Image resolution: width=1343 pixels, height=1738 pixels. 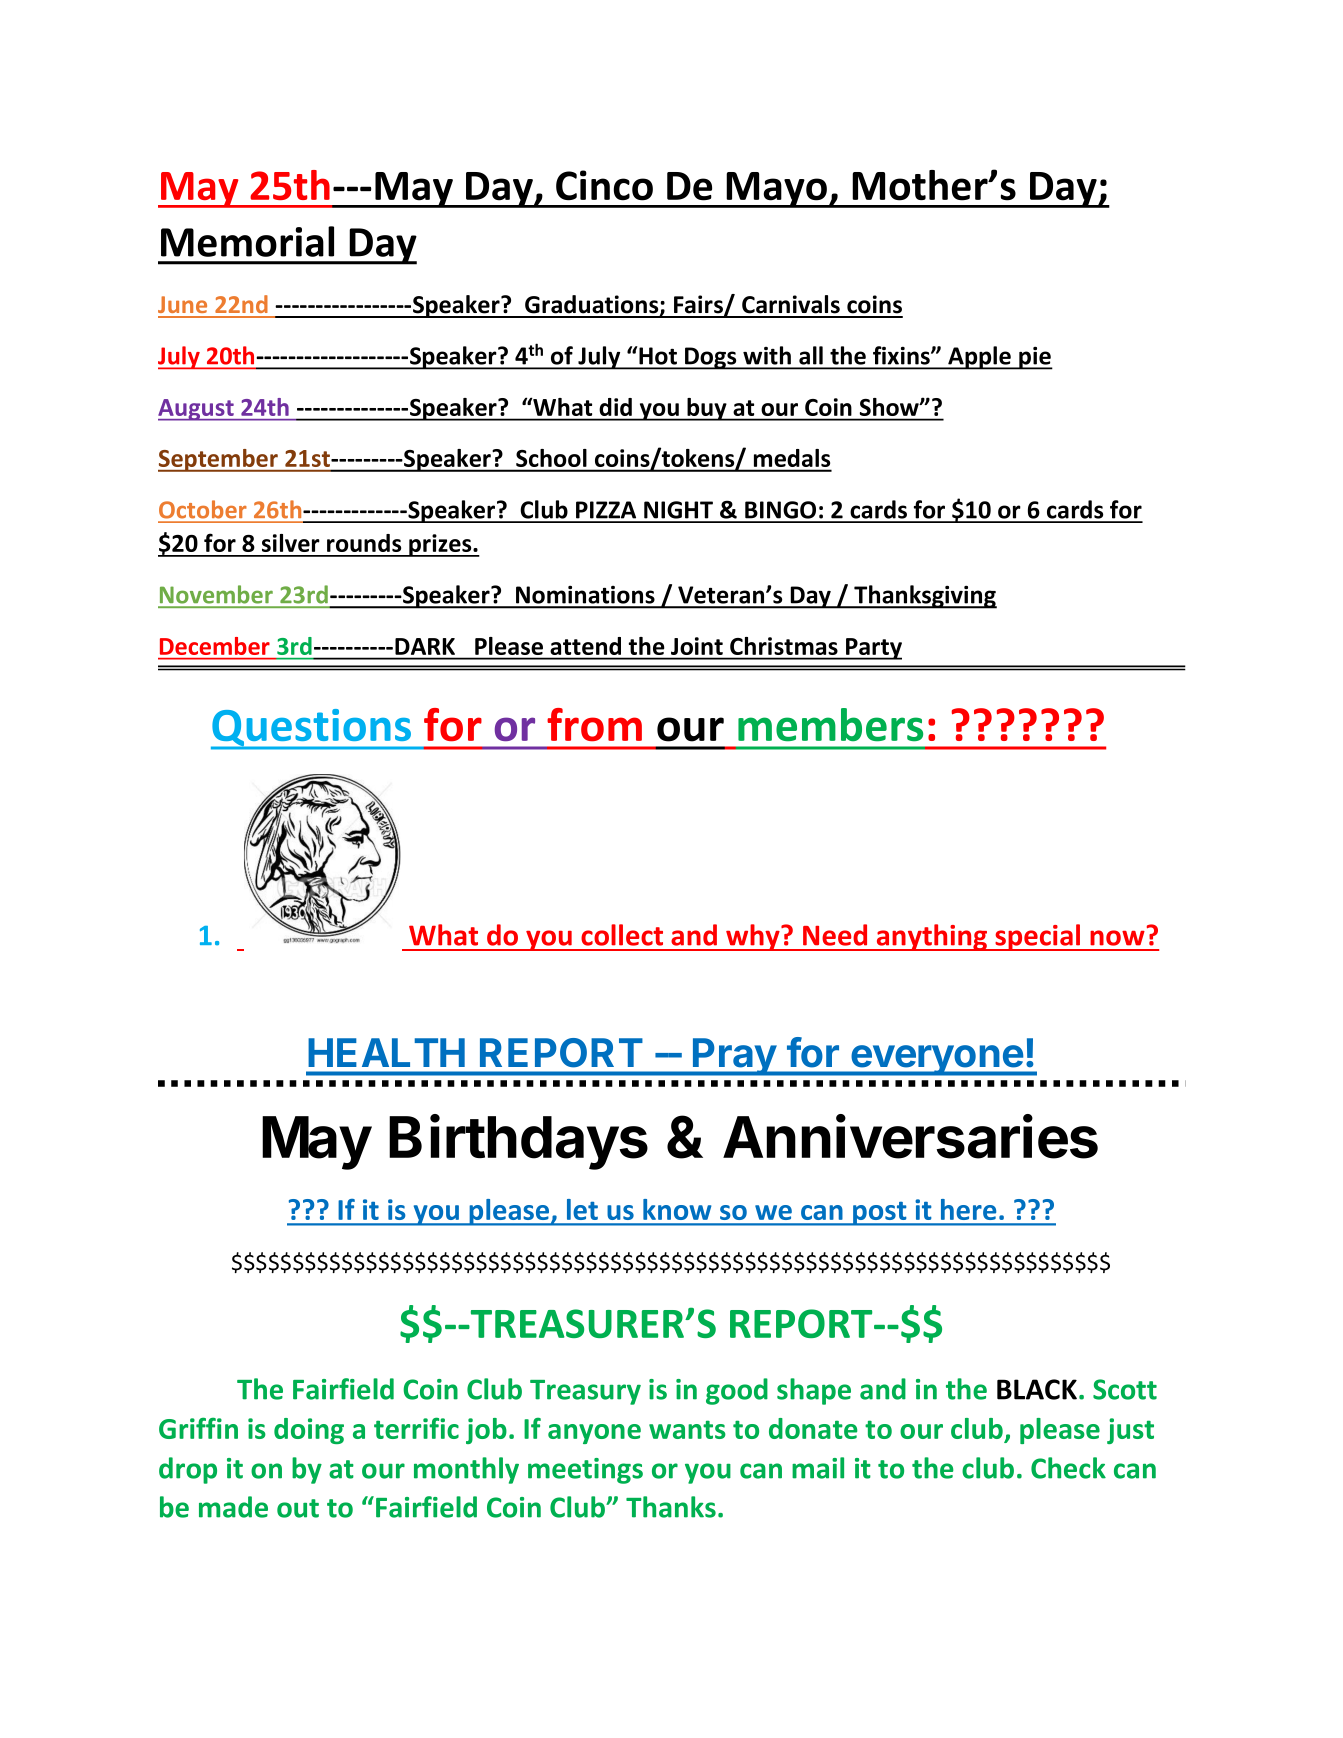 What do you see at coordinates (1038, 937) in the screenshot?
I see `special` at bounding box center [1038, 937].
